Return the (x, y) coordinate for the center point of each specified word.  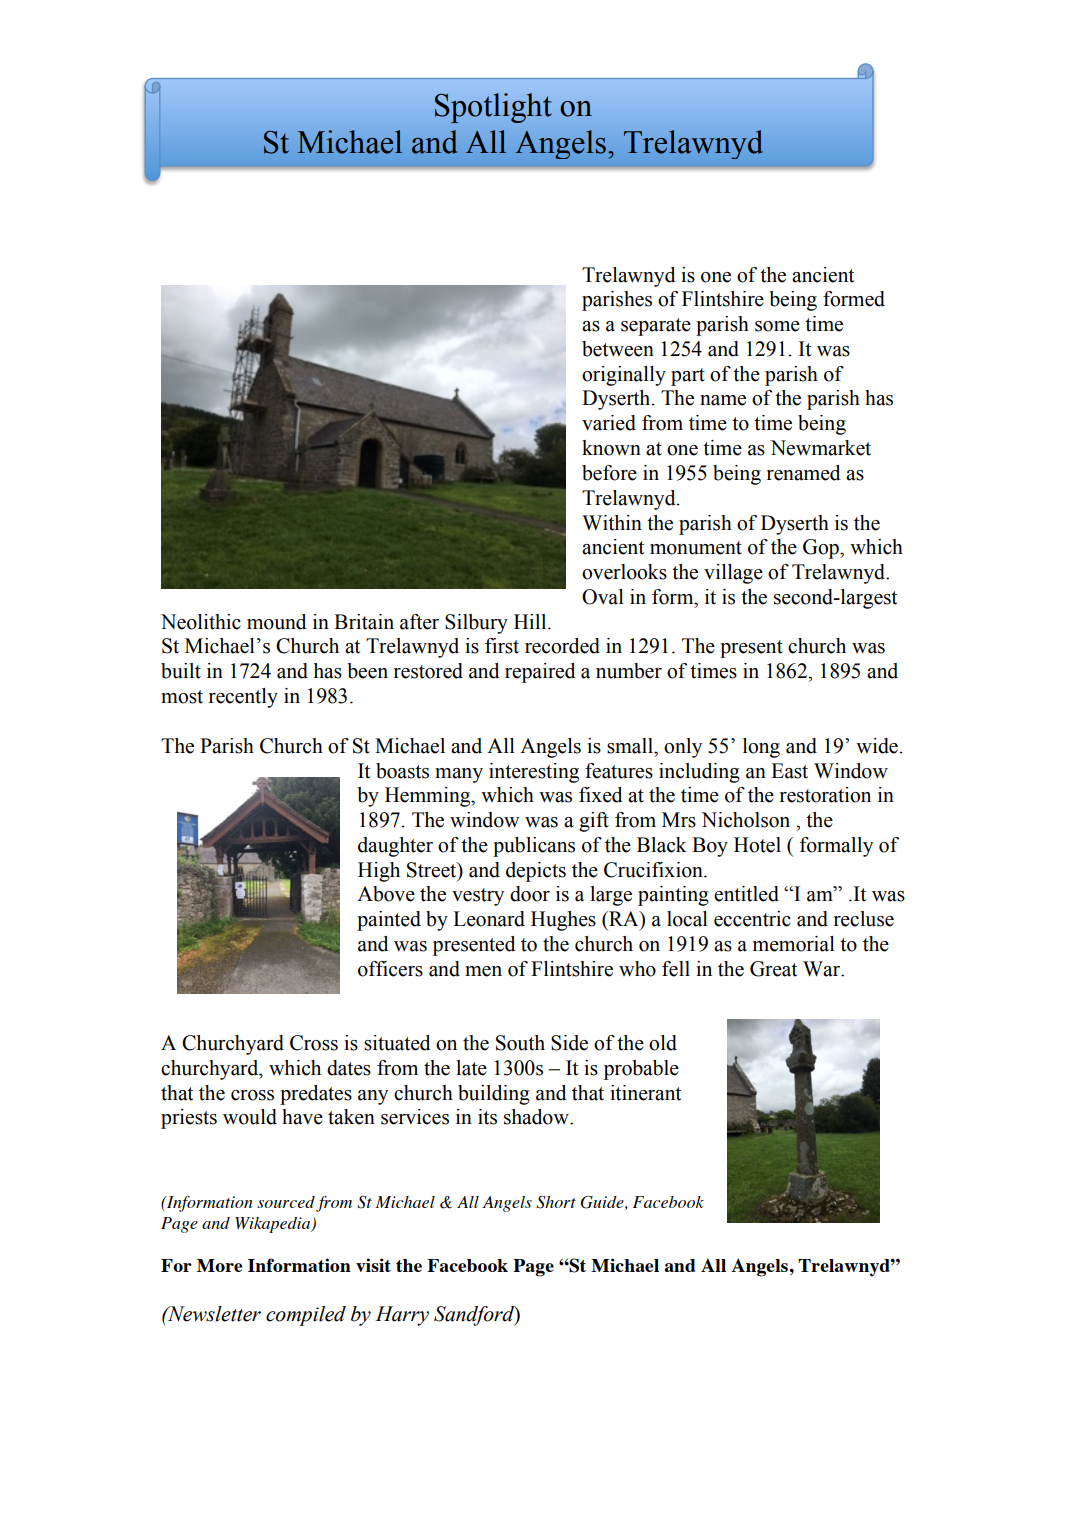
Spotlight (493, 108)
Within (612, 523)
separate (656, 327)
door (530, 894)
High (379, 872)
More (219, 1265)
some (777, 326)
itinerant (645, 1093)
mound (277, 622)
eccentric (752, 919)
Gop (822, 549)
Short (556, 1202)
